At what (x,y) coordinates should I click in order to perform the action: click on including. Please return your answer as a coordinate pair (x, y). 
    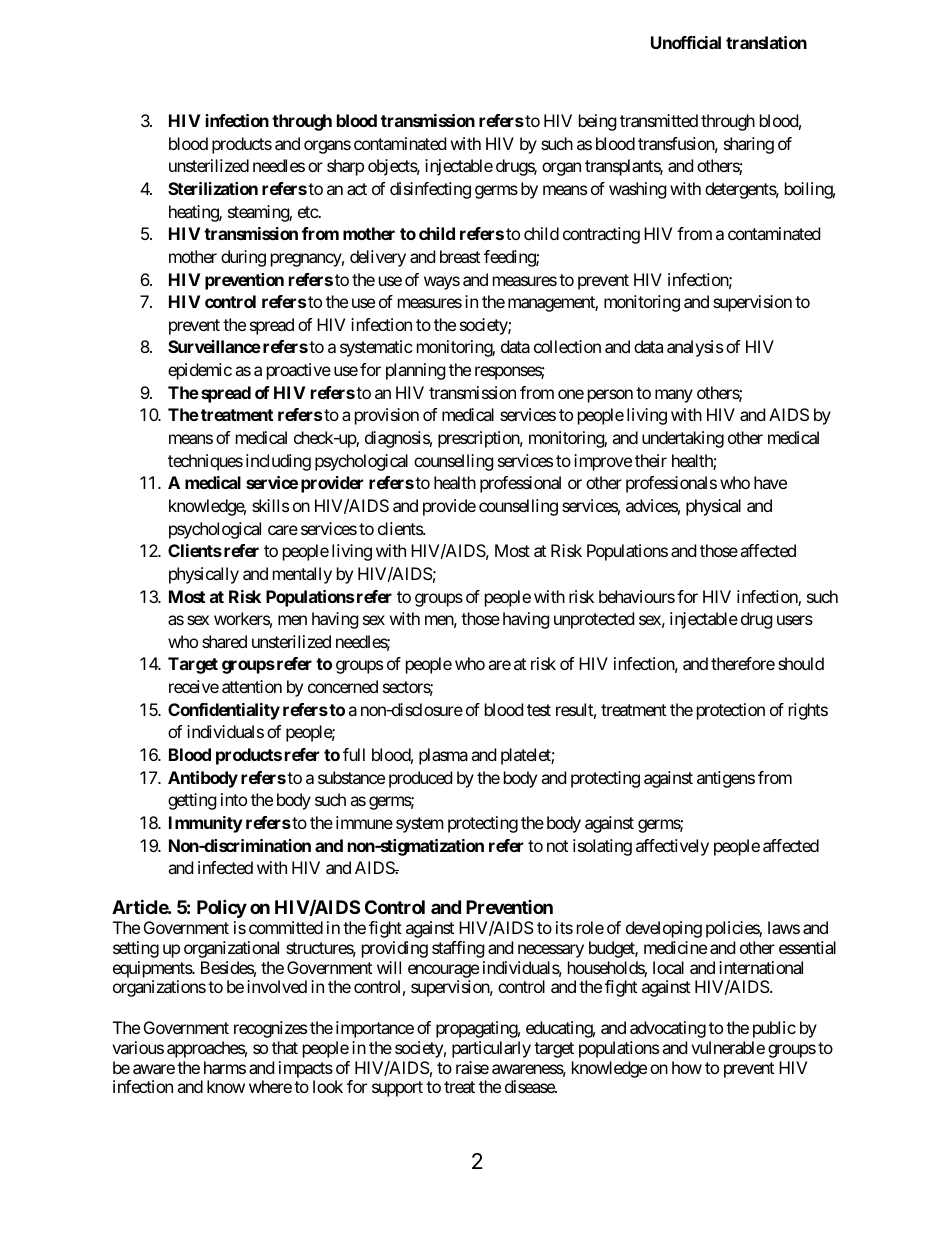
    Looking at the image, I should click on (278, 462).
